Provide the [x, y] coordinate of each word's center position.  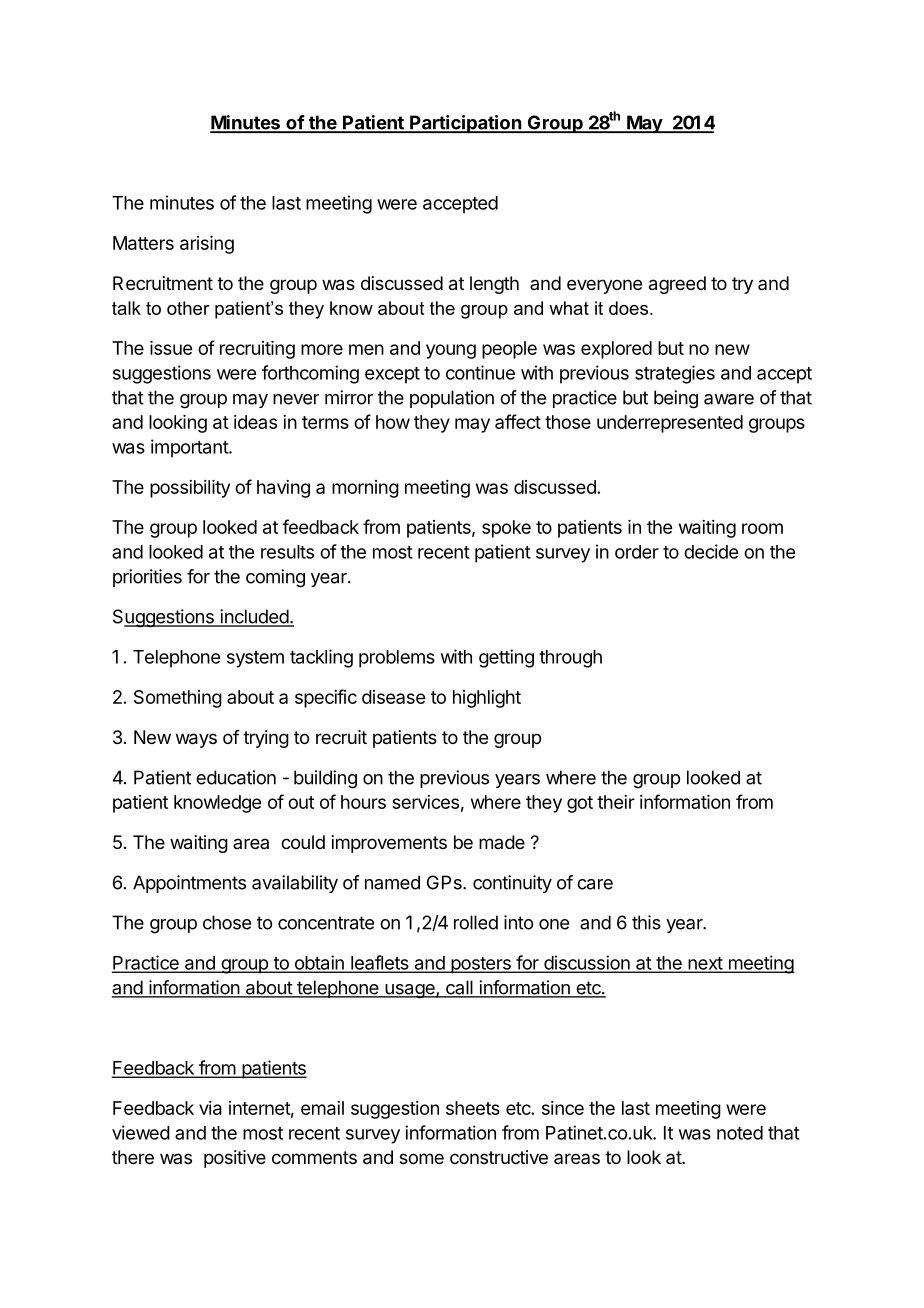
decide [711, 551]
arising [207, 245]
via [210, 1108]
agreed [677, 285]
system [255, 659]
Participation [465, 124]
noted [740, 1133]
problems [397, 659]
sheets [473, 1108]
